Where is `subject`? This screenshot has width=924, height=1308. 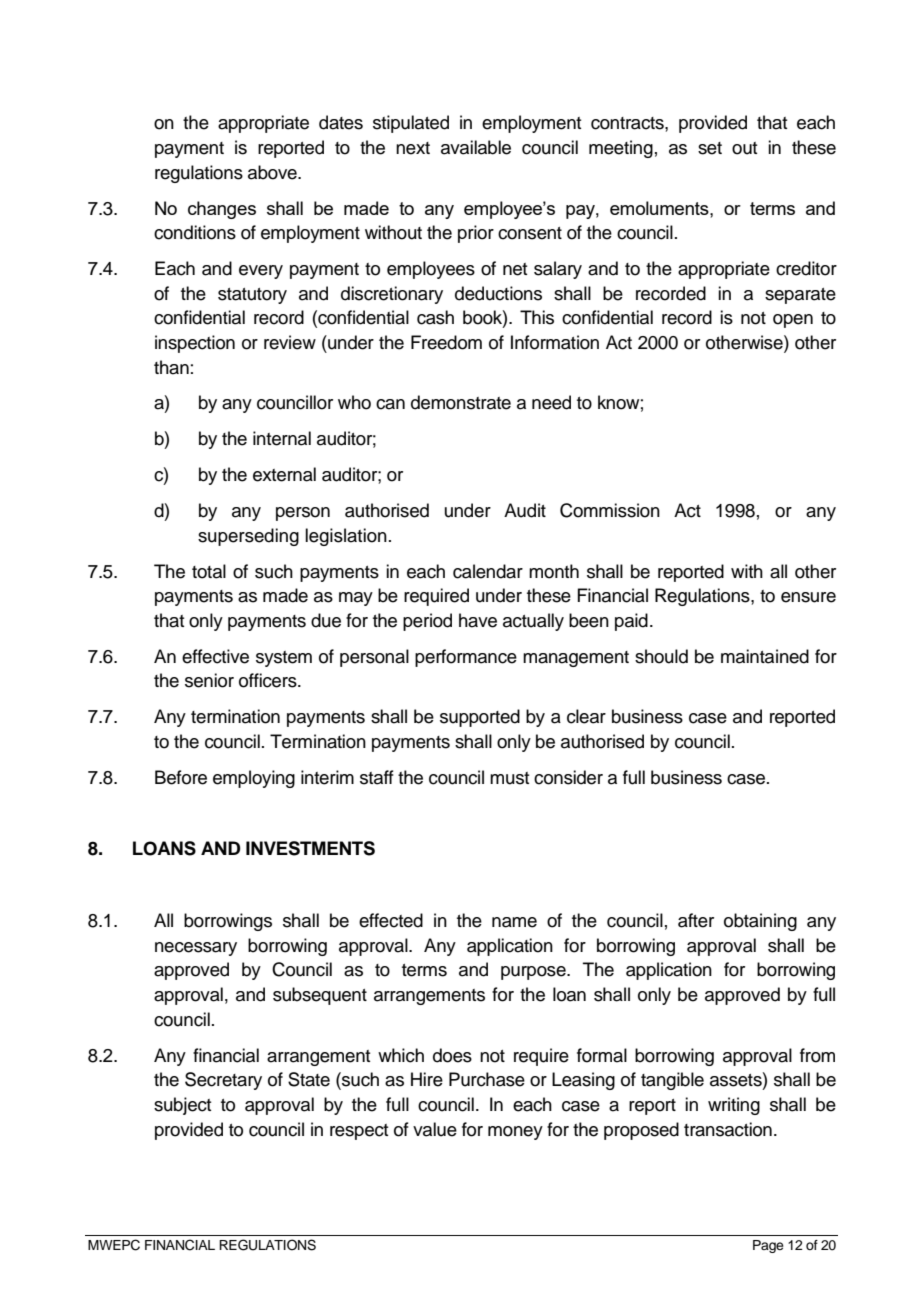 subject is located at coordinates (182, 1106).
